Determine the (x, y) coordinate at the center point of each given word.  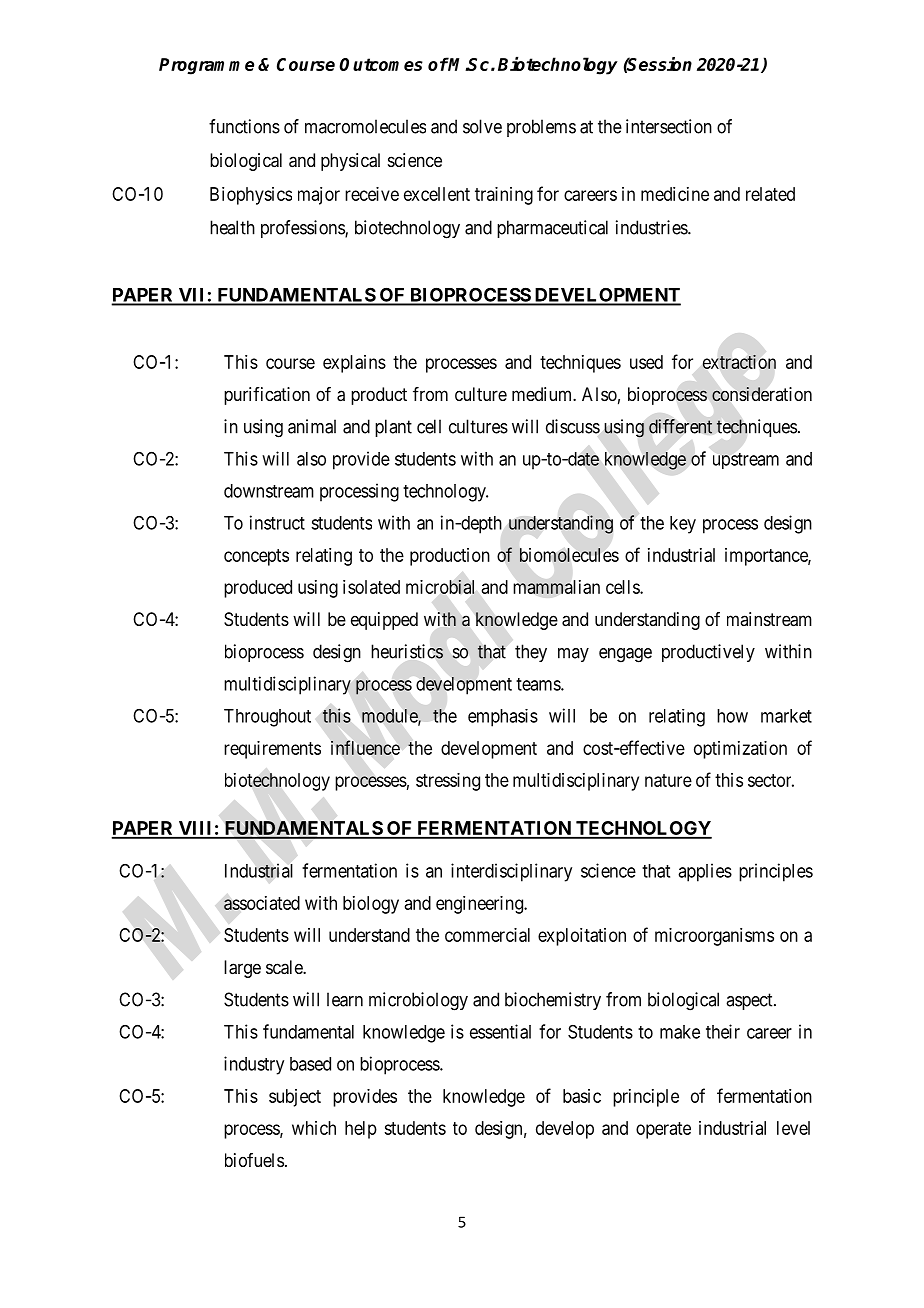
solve (482, 126)
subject (295, 1098)
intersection (669, 126)
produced (258, 589)
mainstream (769, 619)
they (531, 653)
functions (244, 126)
